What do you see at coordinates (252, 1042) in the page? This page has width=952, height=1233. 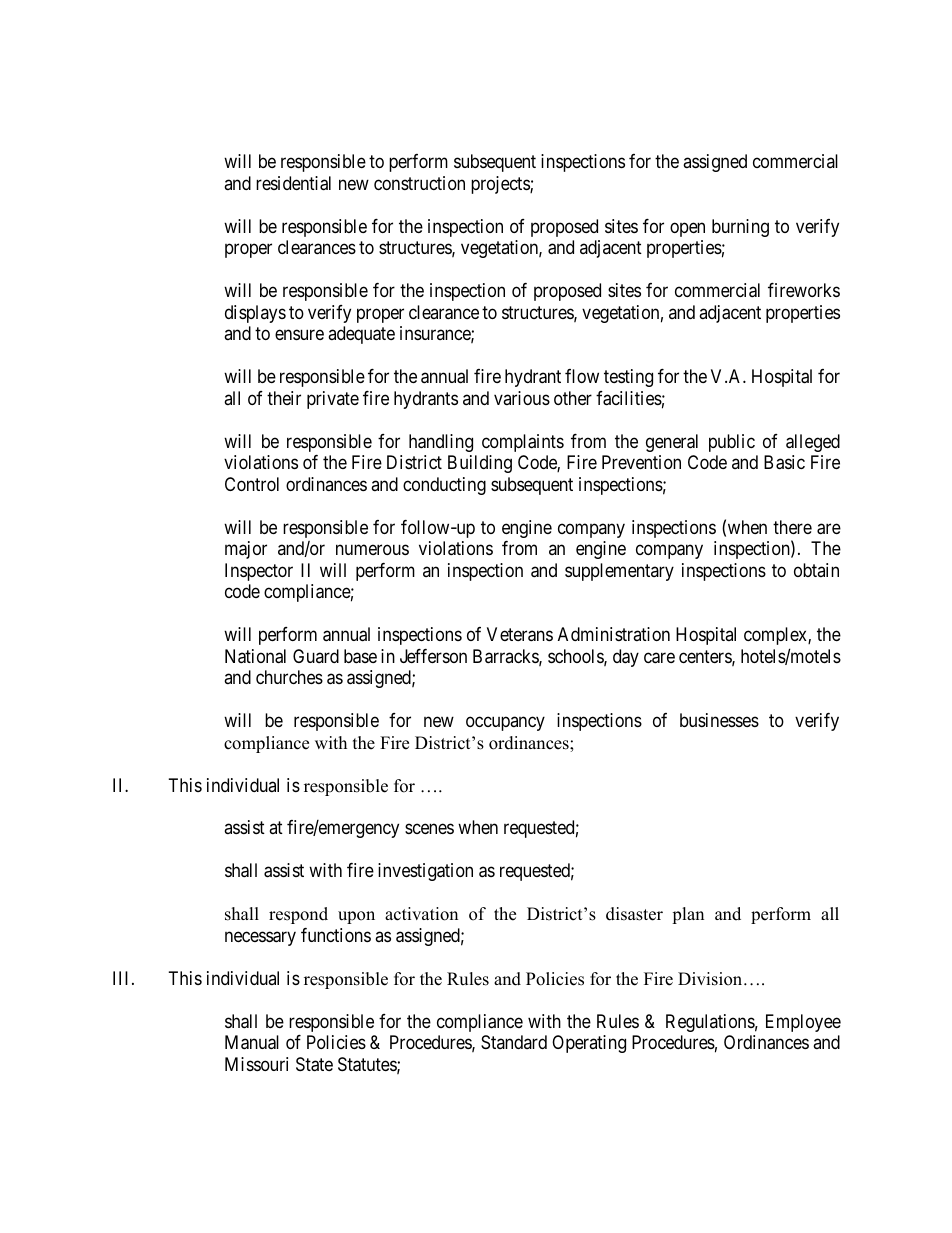 I see `Manual` at bounding box center [252, 1042].
